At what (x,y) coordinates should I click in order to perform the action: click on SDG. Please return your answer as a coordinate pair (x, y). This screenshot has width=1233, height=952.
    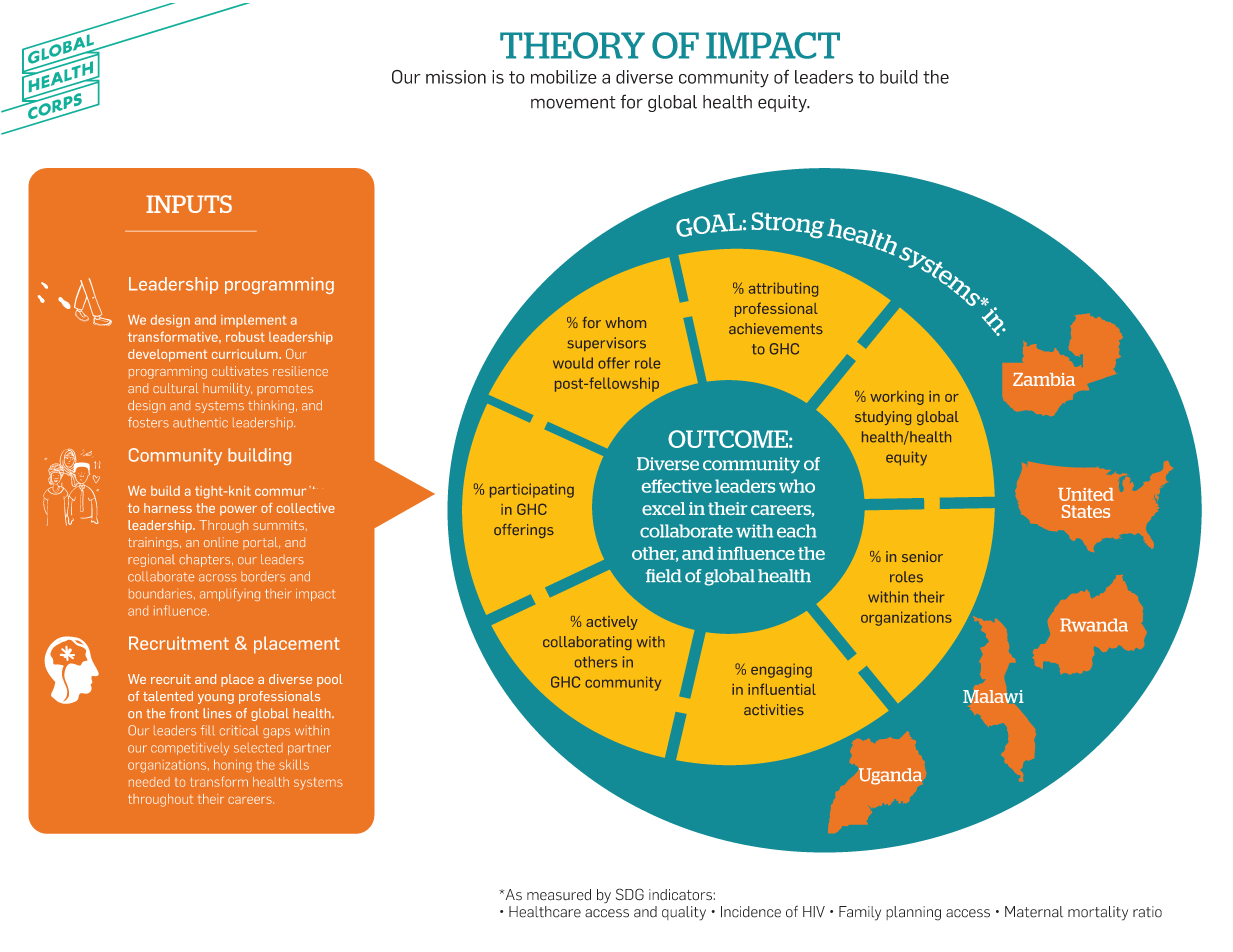
    Looking at the image, I should click on (630, 894).
